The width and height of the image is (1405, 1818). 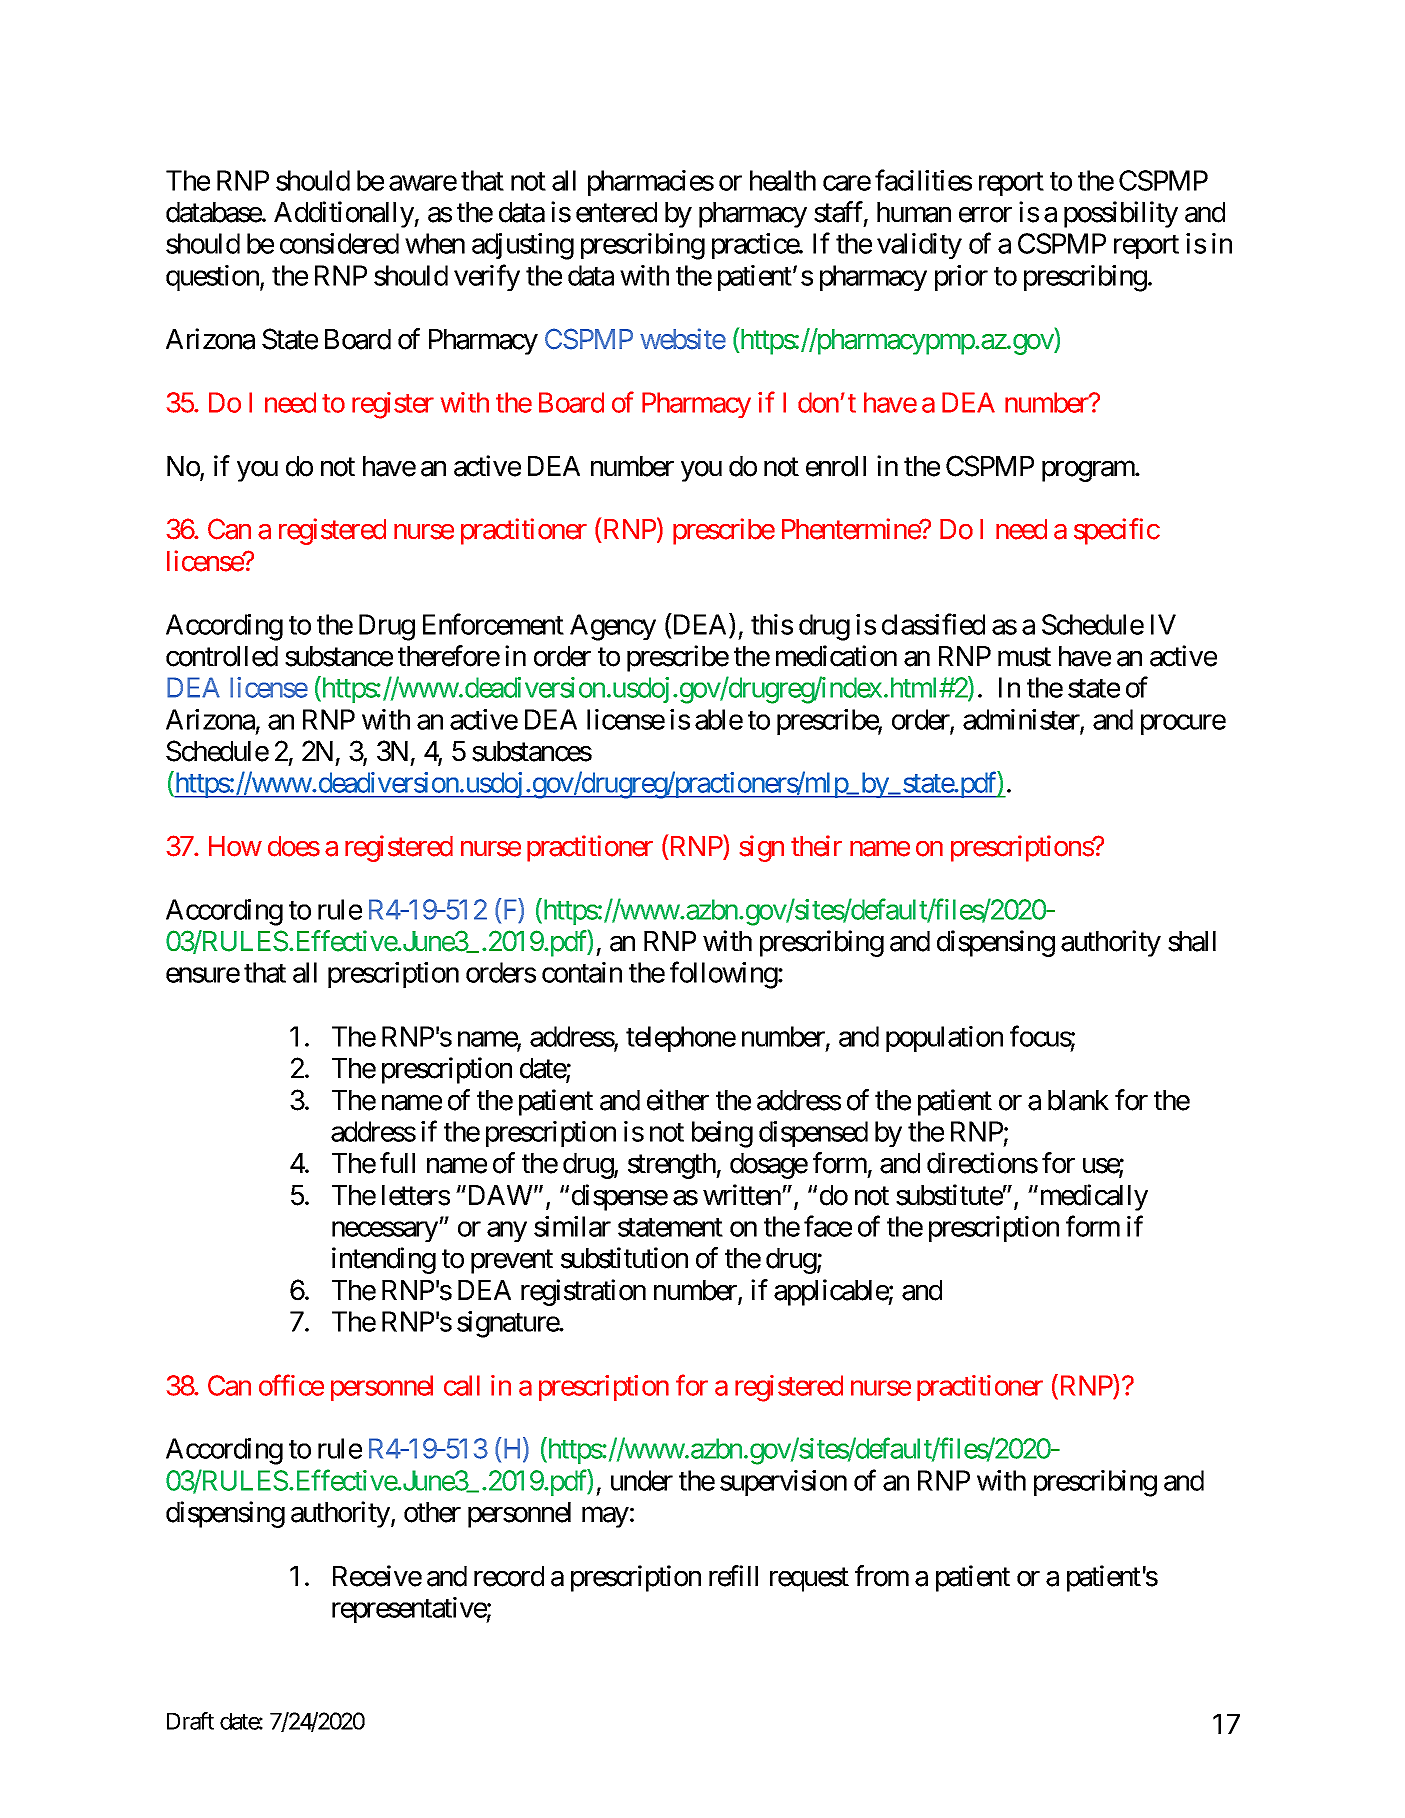 I want to click on contain, so click(x=582, y=972).
